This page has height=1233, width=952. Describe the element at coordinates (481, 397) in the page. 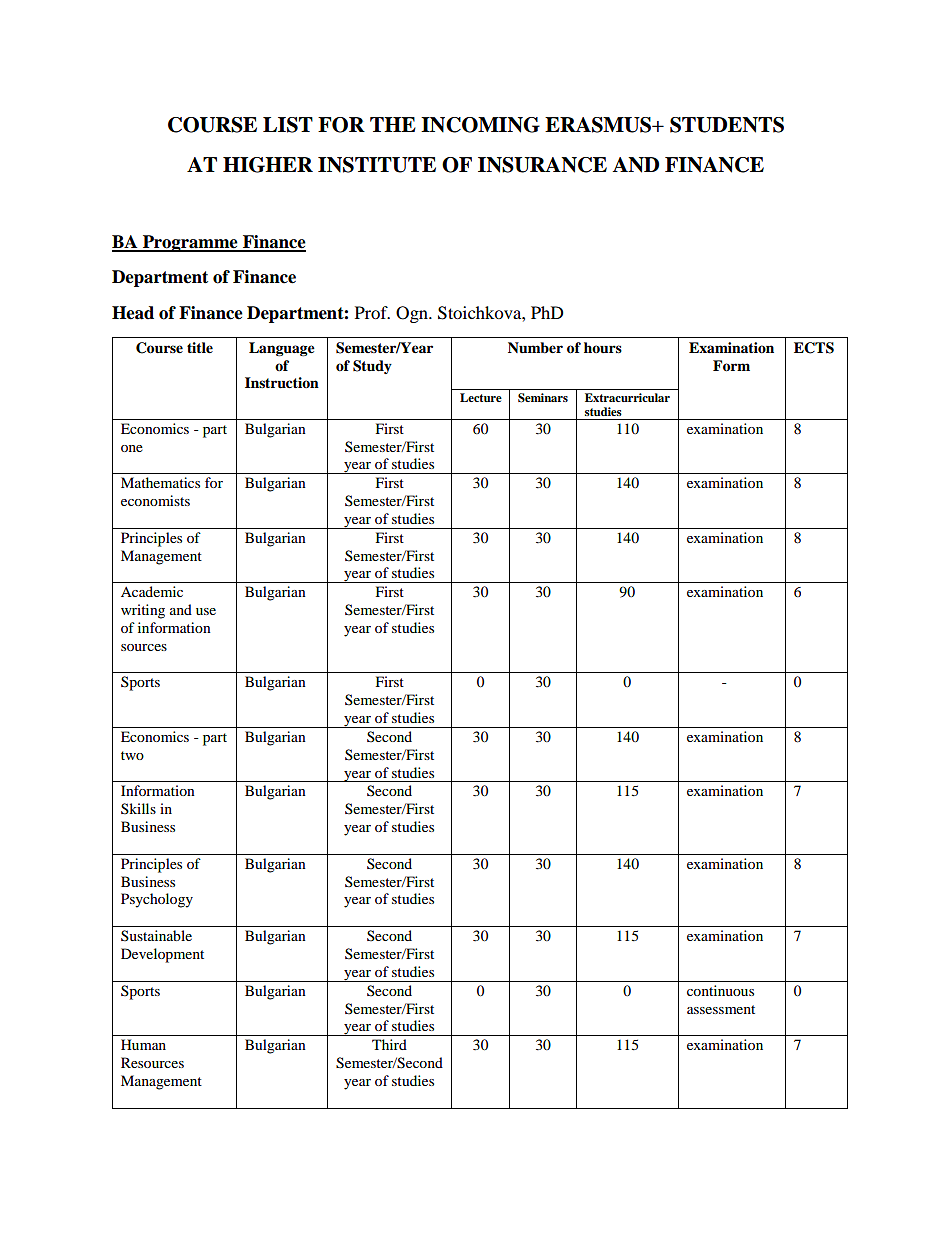

I see `Lecture` at that location.
